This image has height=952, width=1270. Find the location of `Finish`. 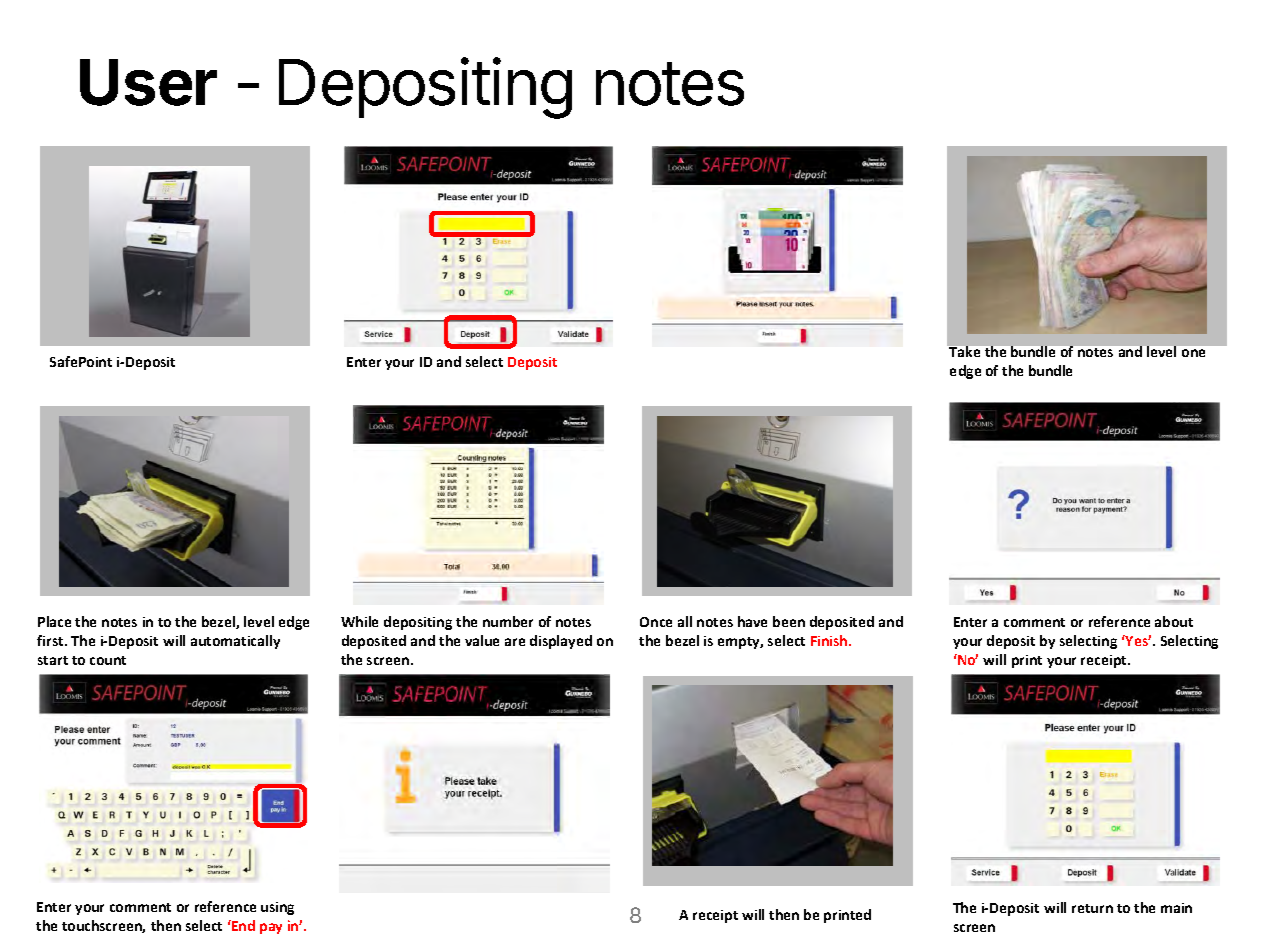

Finish is located at coordinates (830, 640).
